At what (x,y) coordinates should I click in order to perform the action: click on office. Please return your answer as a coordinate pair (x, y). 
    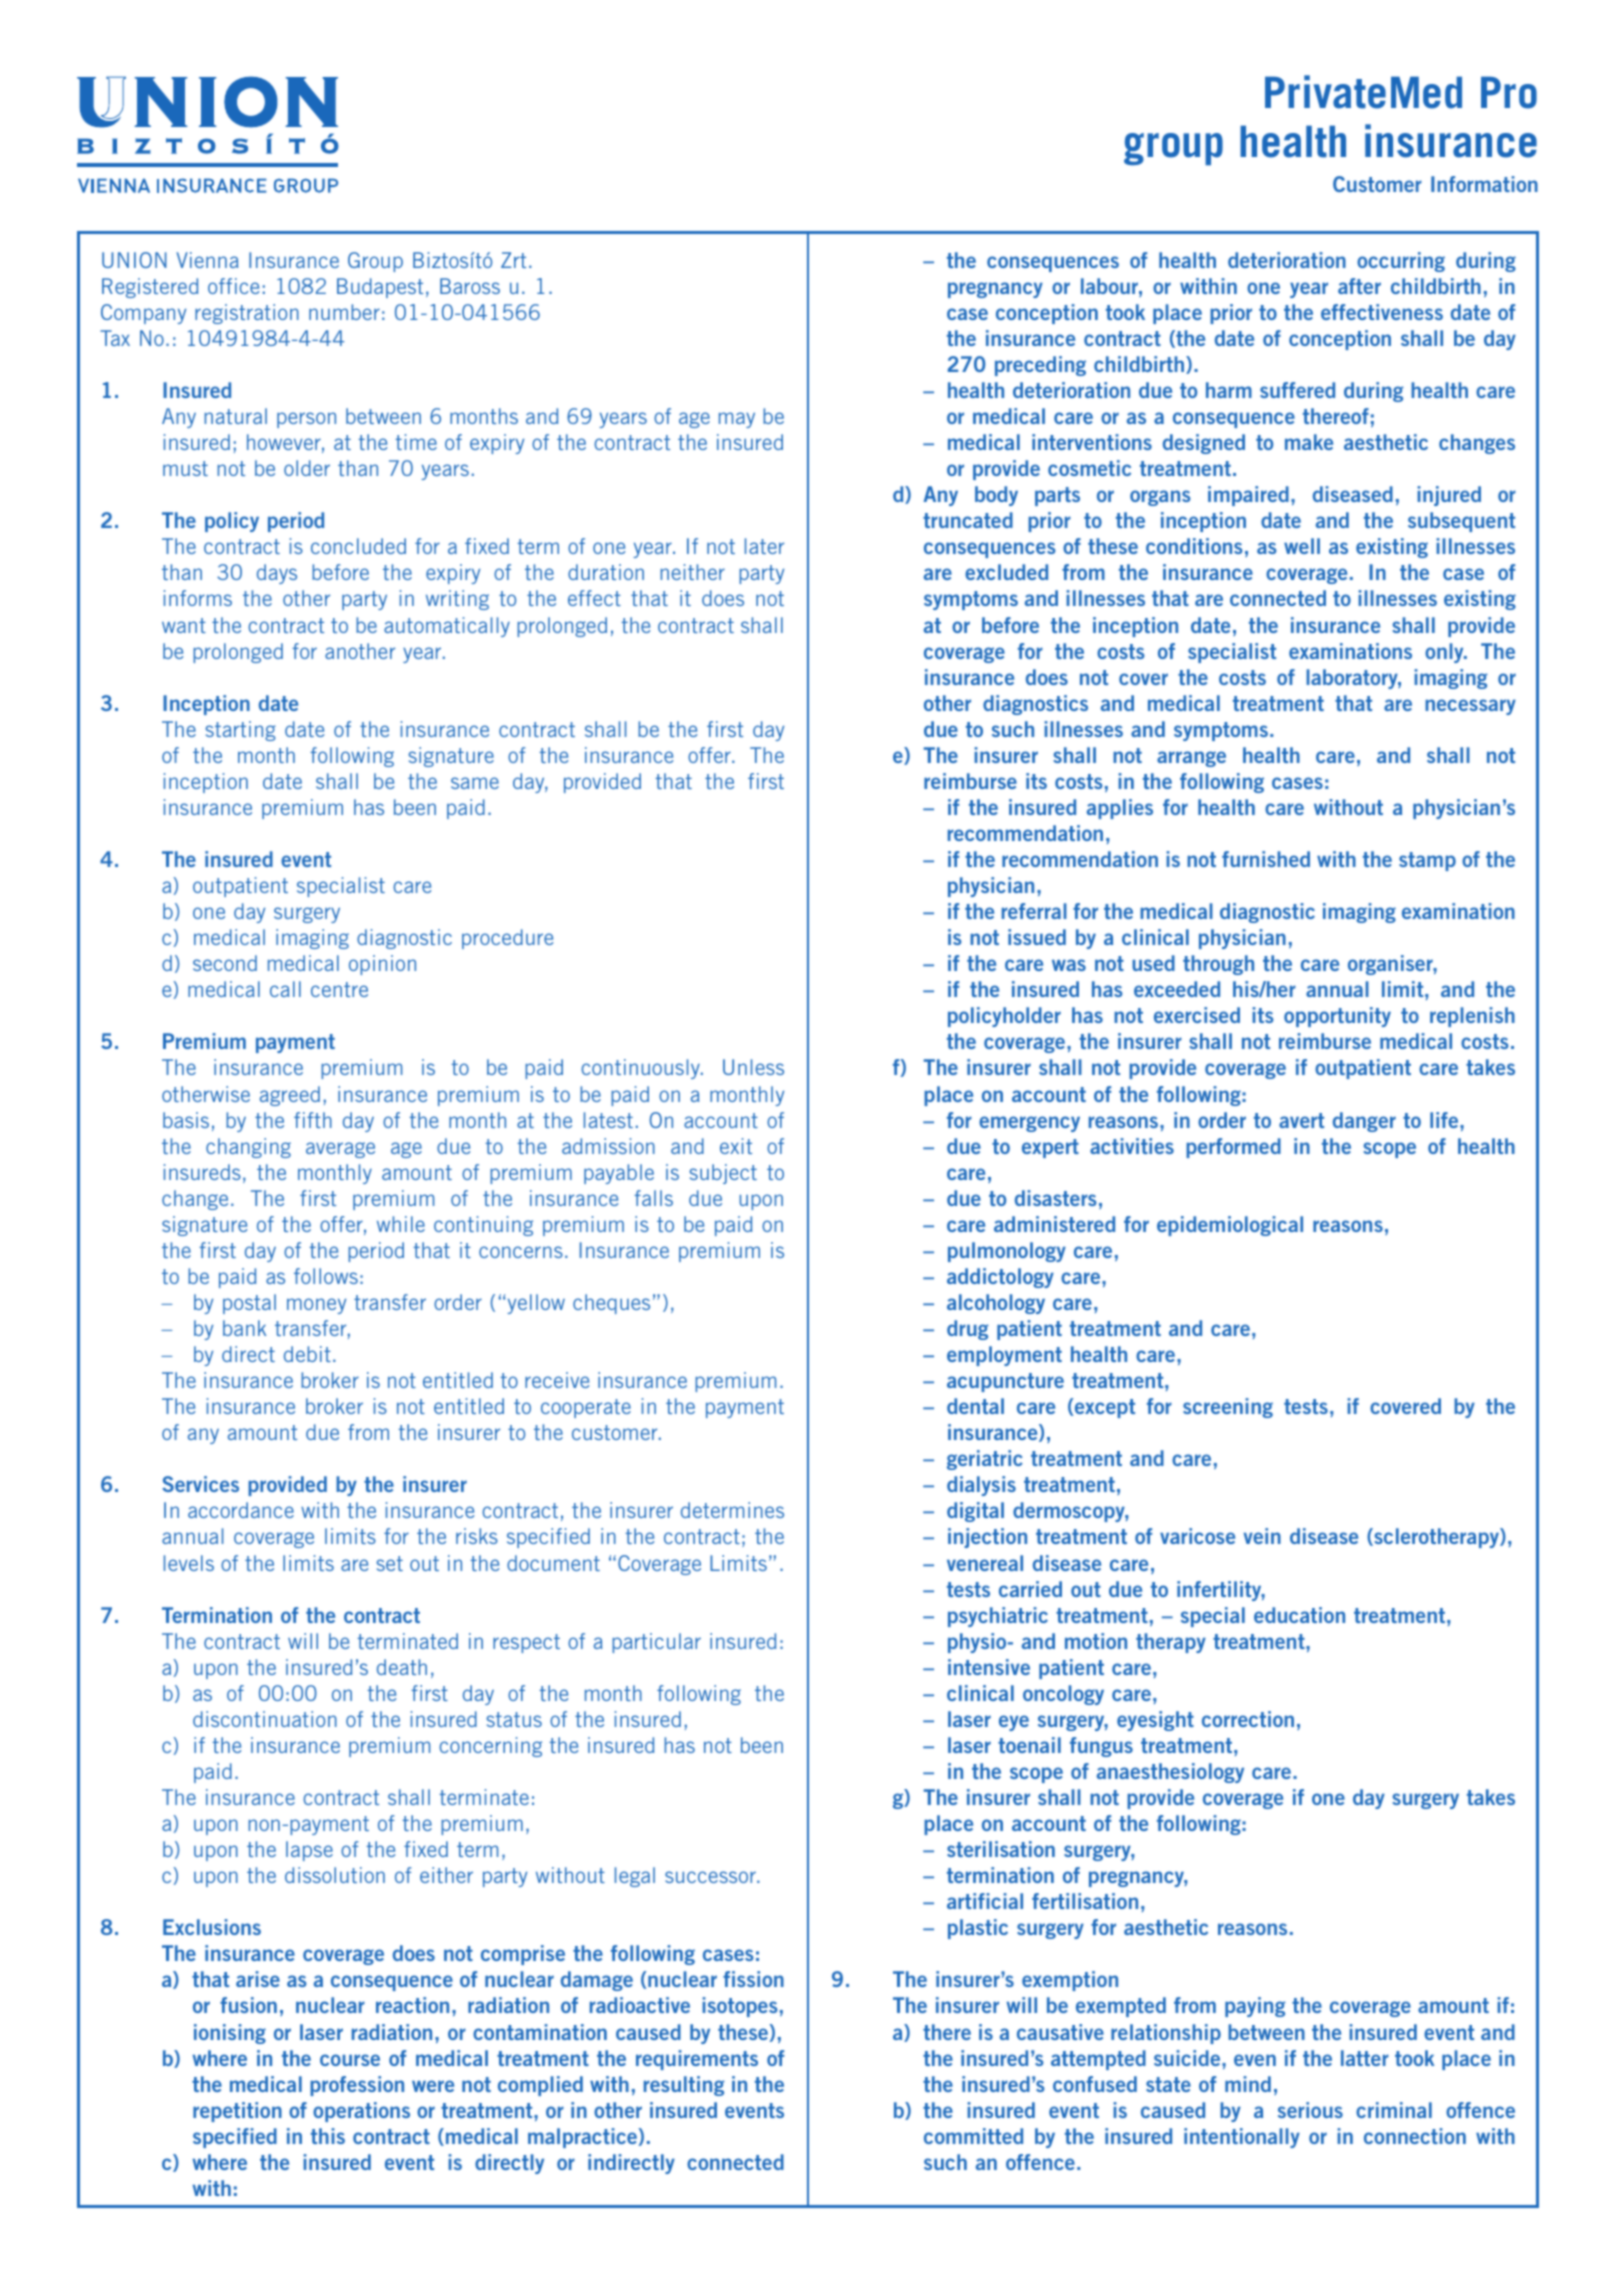
    Looking at the image, I should click on (233, 286).
